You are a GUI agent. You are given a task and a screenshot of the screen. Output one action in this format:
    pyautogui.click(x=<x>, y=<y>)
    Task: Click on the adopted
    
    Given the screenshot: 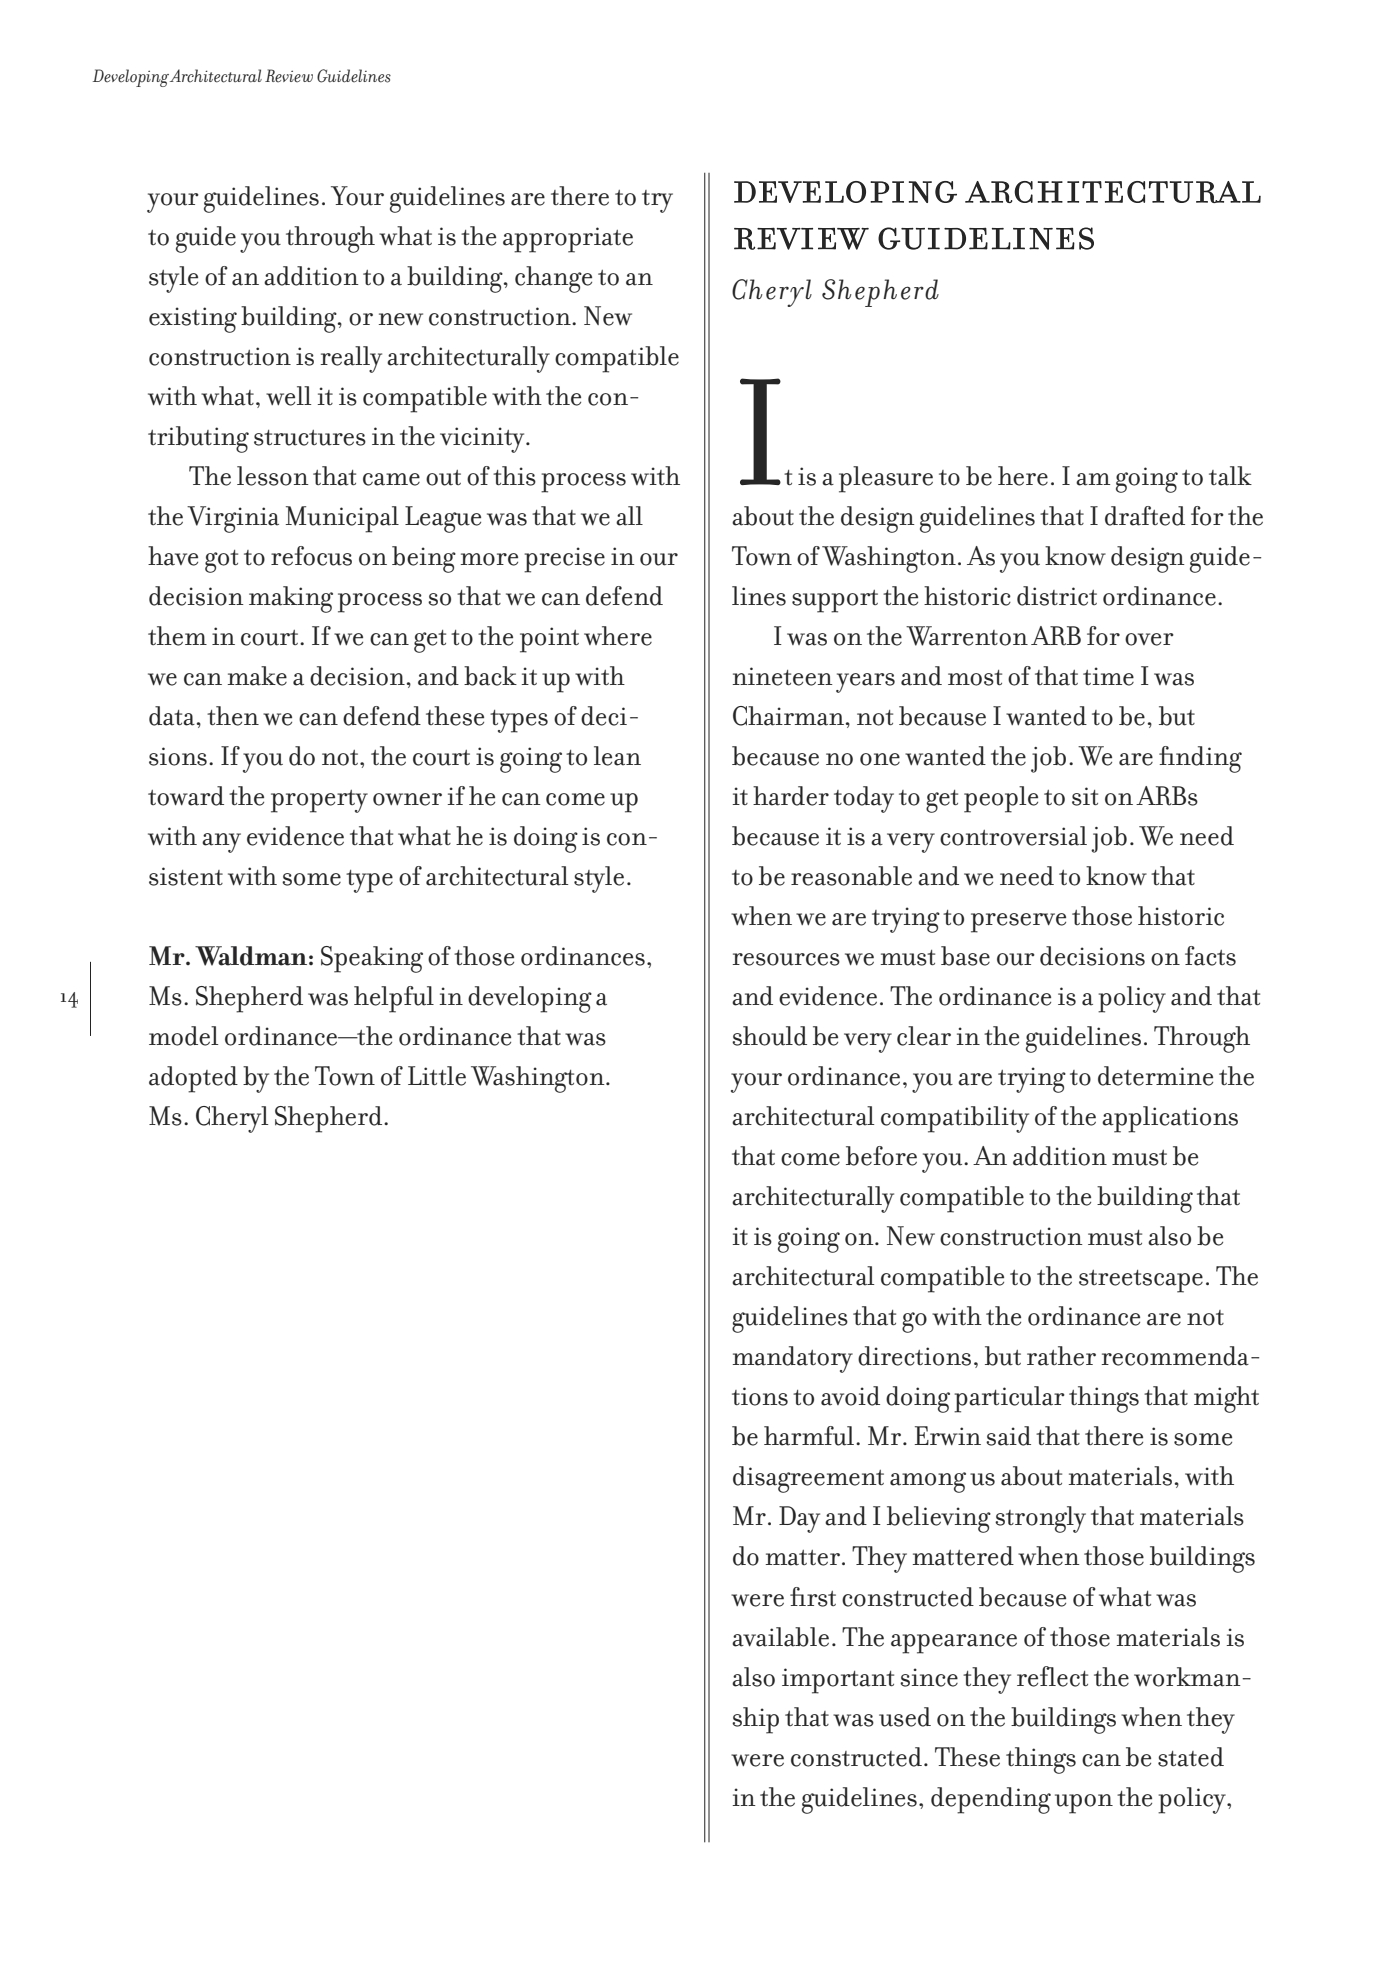 What is the action you would take?
    pyautogui.click(x=193, y=1079)
